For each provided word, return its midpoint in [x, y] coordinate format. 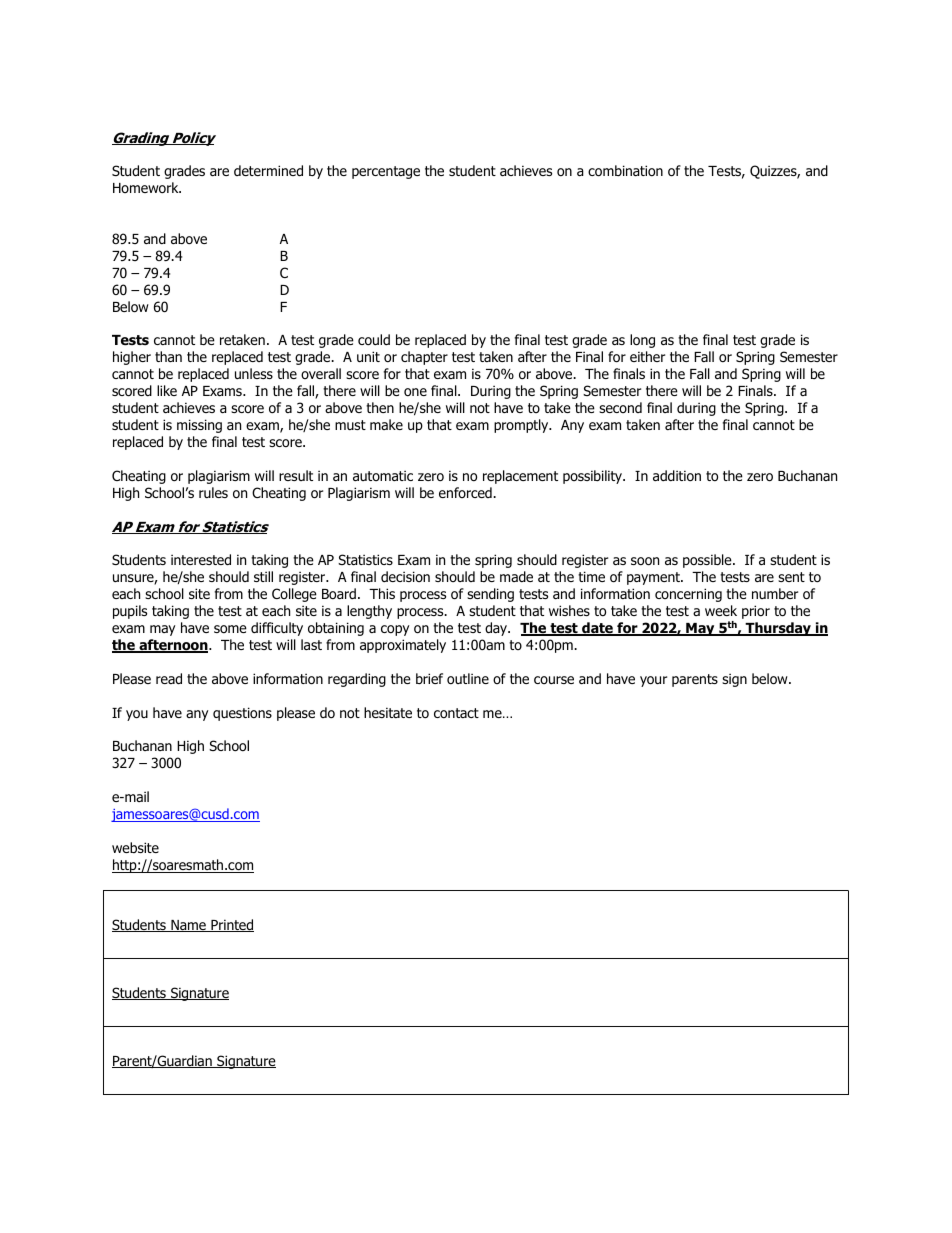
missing [199, 426]
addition [677, 476]
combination [625, 171]
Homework [147, 188]
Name [188, 926]
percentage [386, 172]
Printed [231, 925]
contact [456, 713]
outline [468, 678]
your [653, 681]
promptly [522, 426]
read [169, 678]
